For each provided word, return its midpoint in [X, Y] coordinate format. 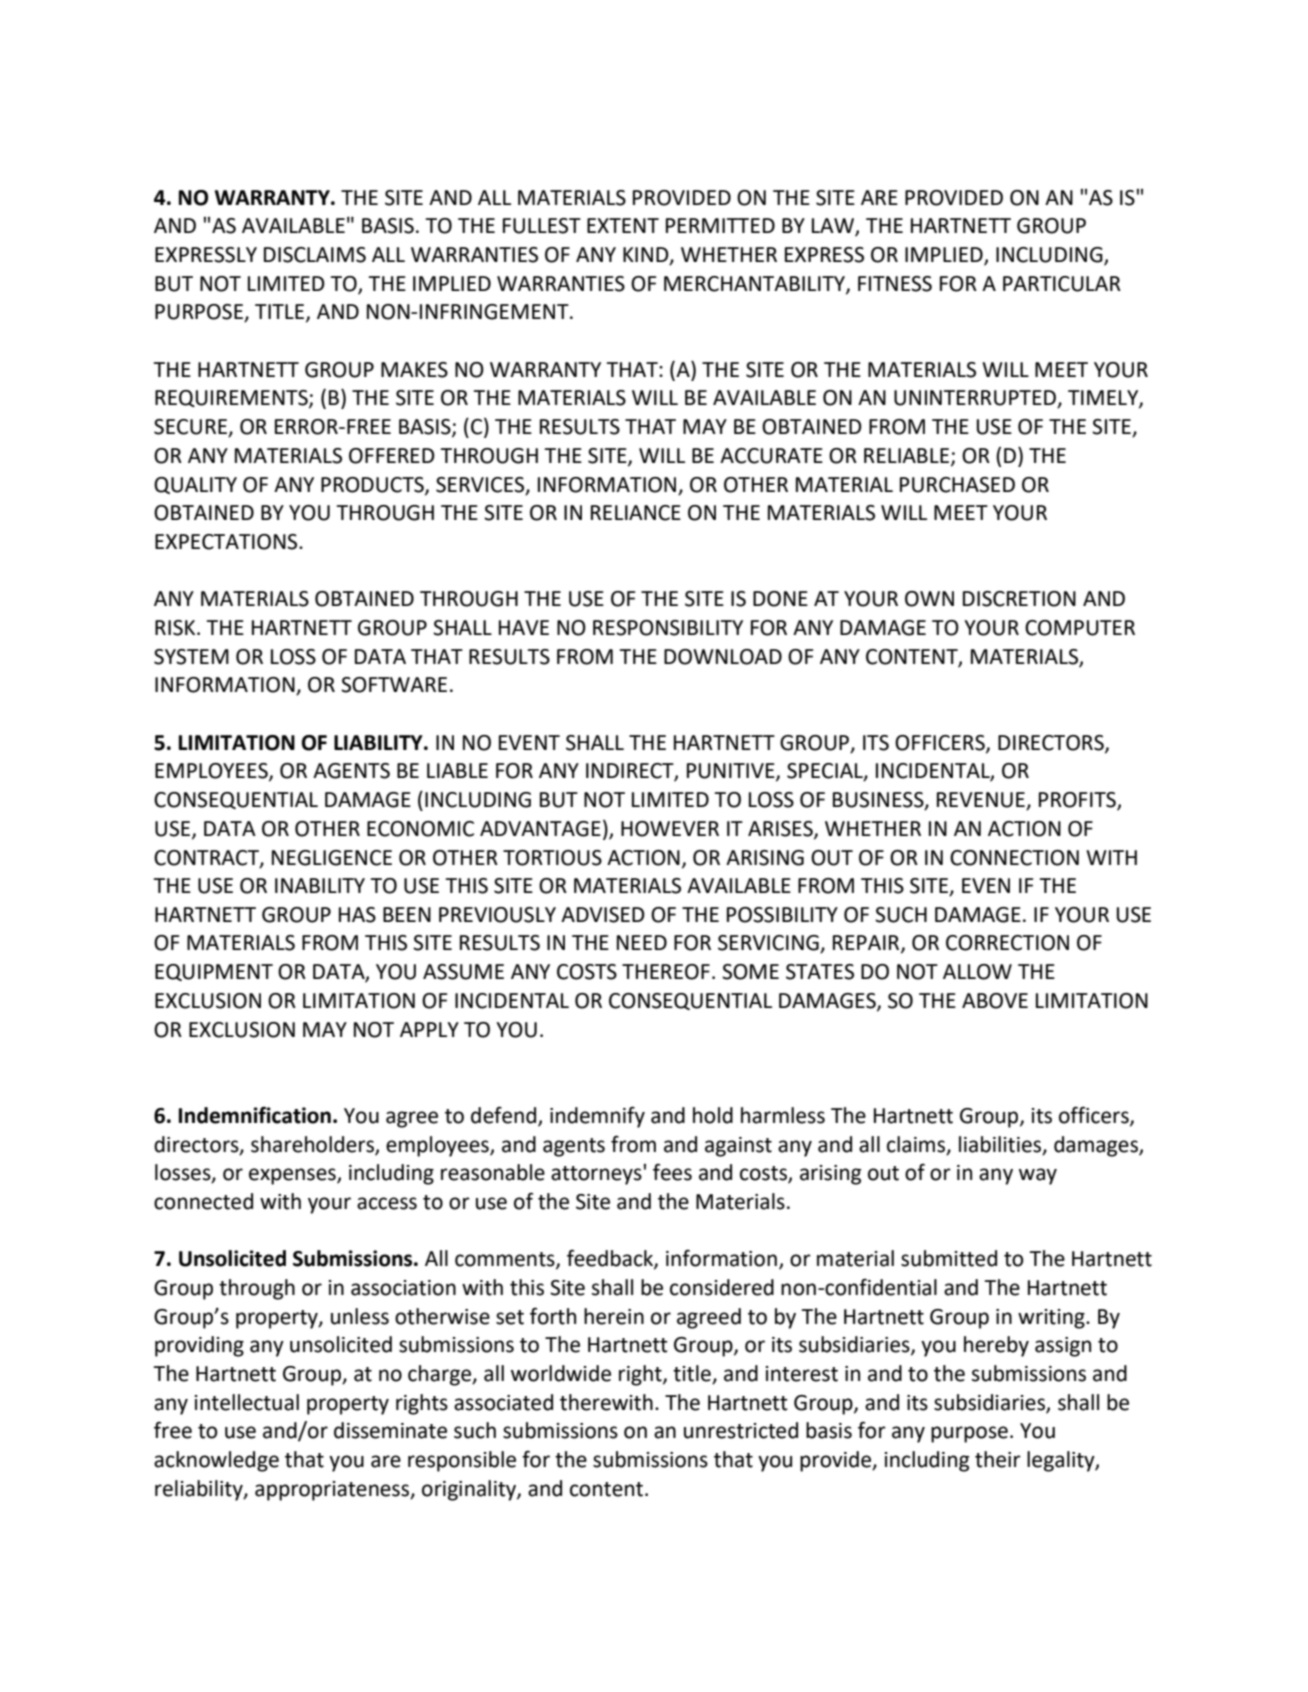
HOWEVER [670, 829]
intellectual [247, 1402]
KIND [647, 256]
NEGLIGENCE [332, 858]
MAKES [414, 370]
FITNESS [895, 284]
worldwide [561, 1373]
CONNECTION [1014, 858]
